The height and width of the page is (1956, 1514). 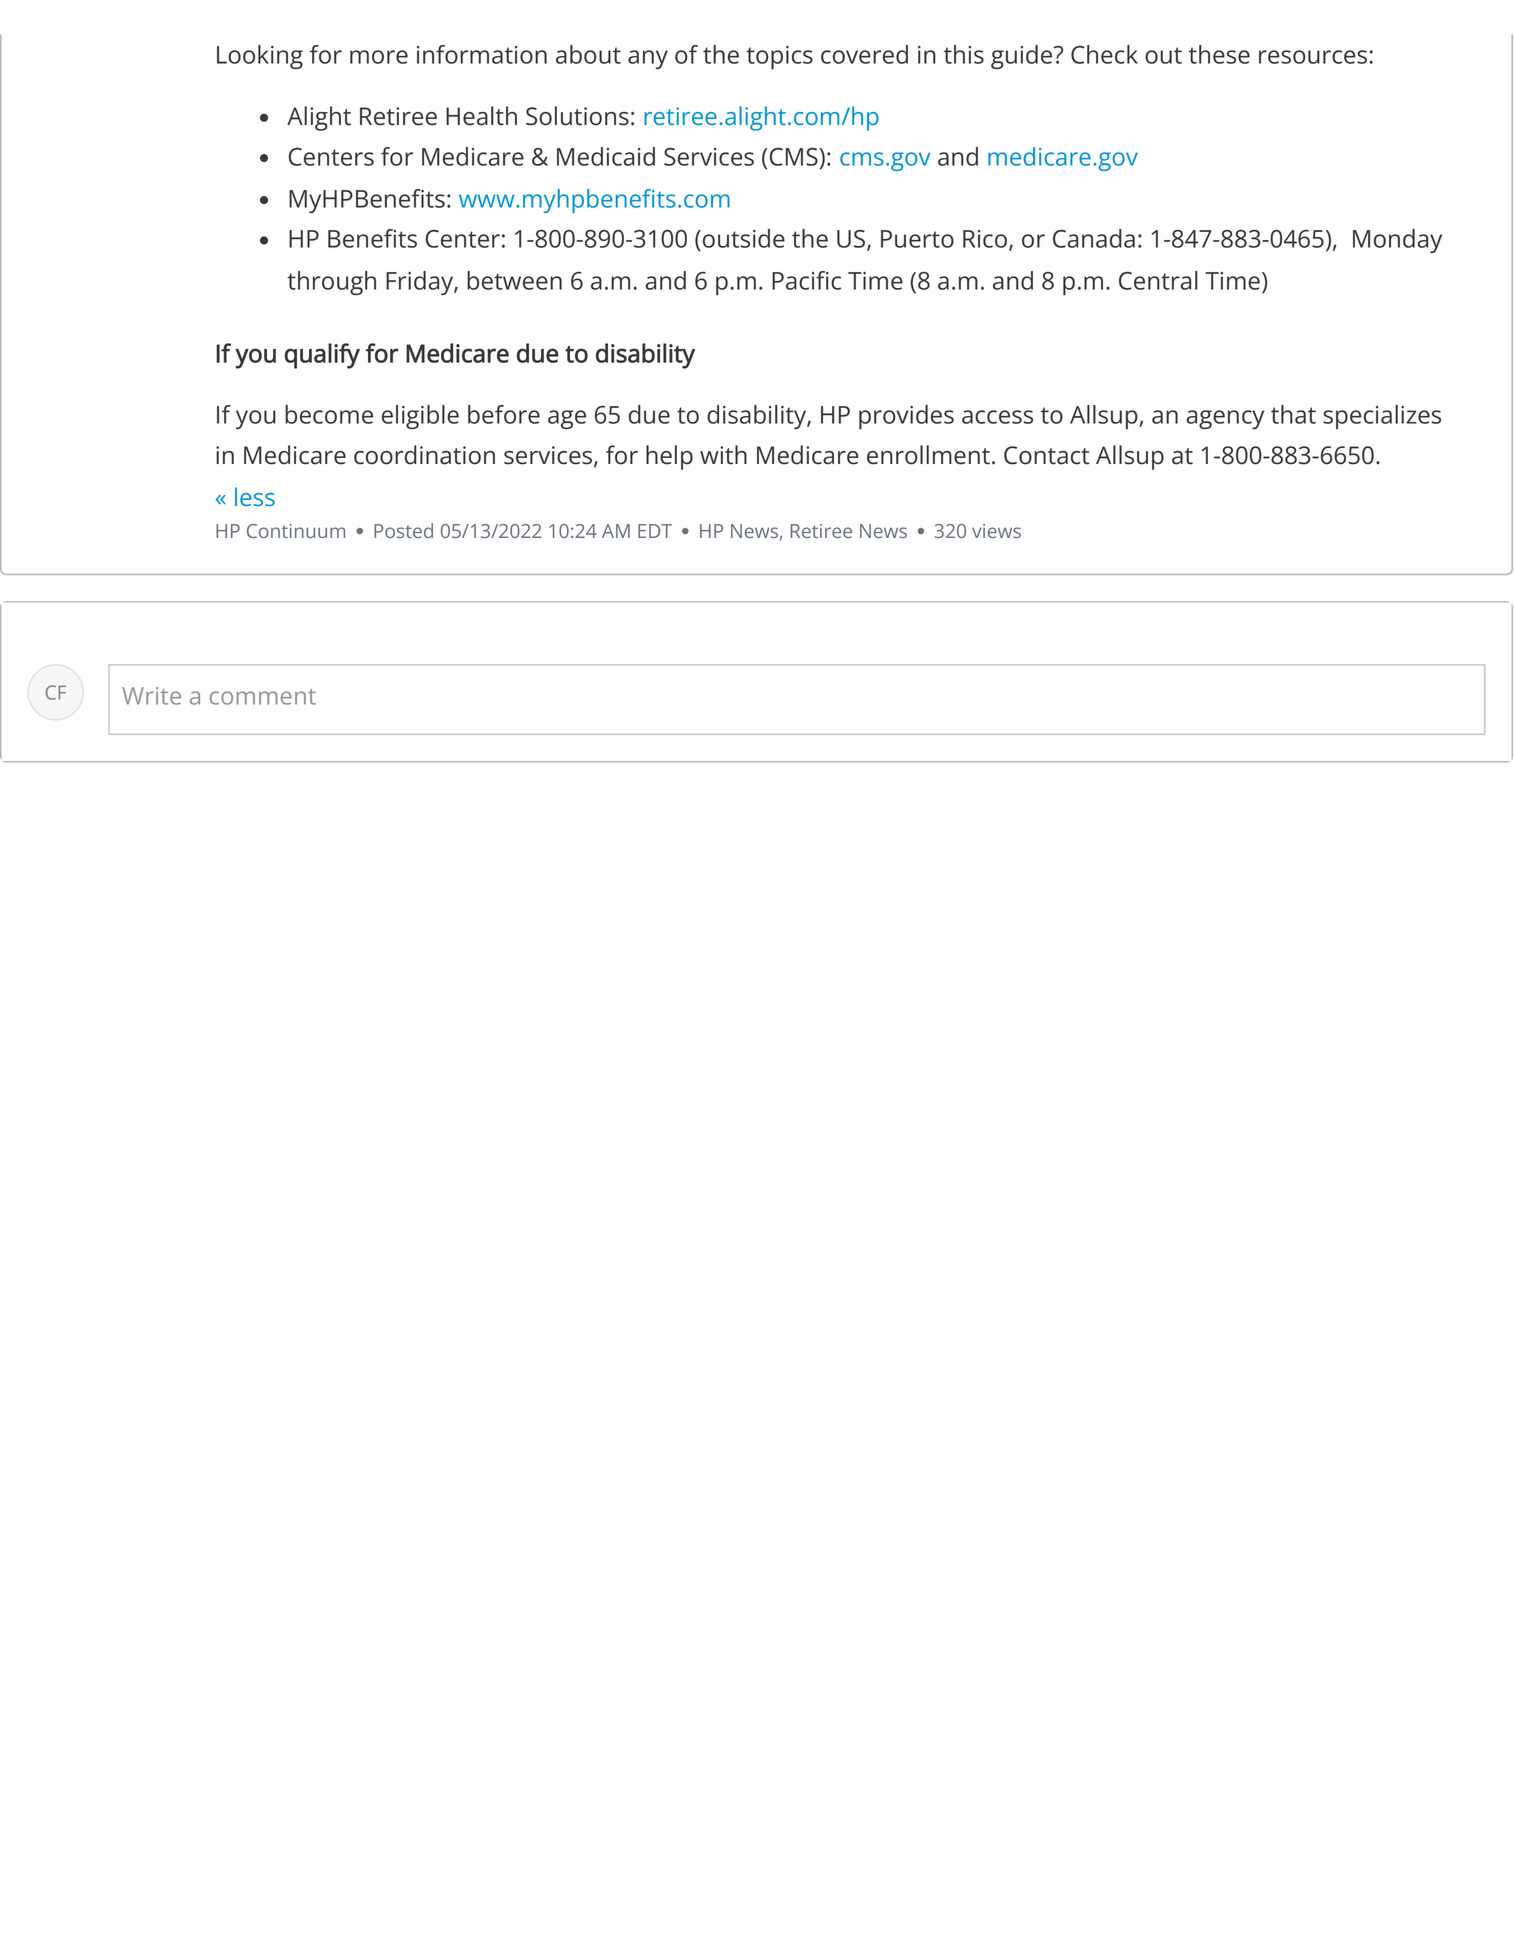 I want to click on EDT, so click(x=655, y=531).
